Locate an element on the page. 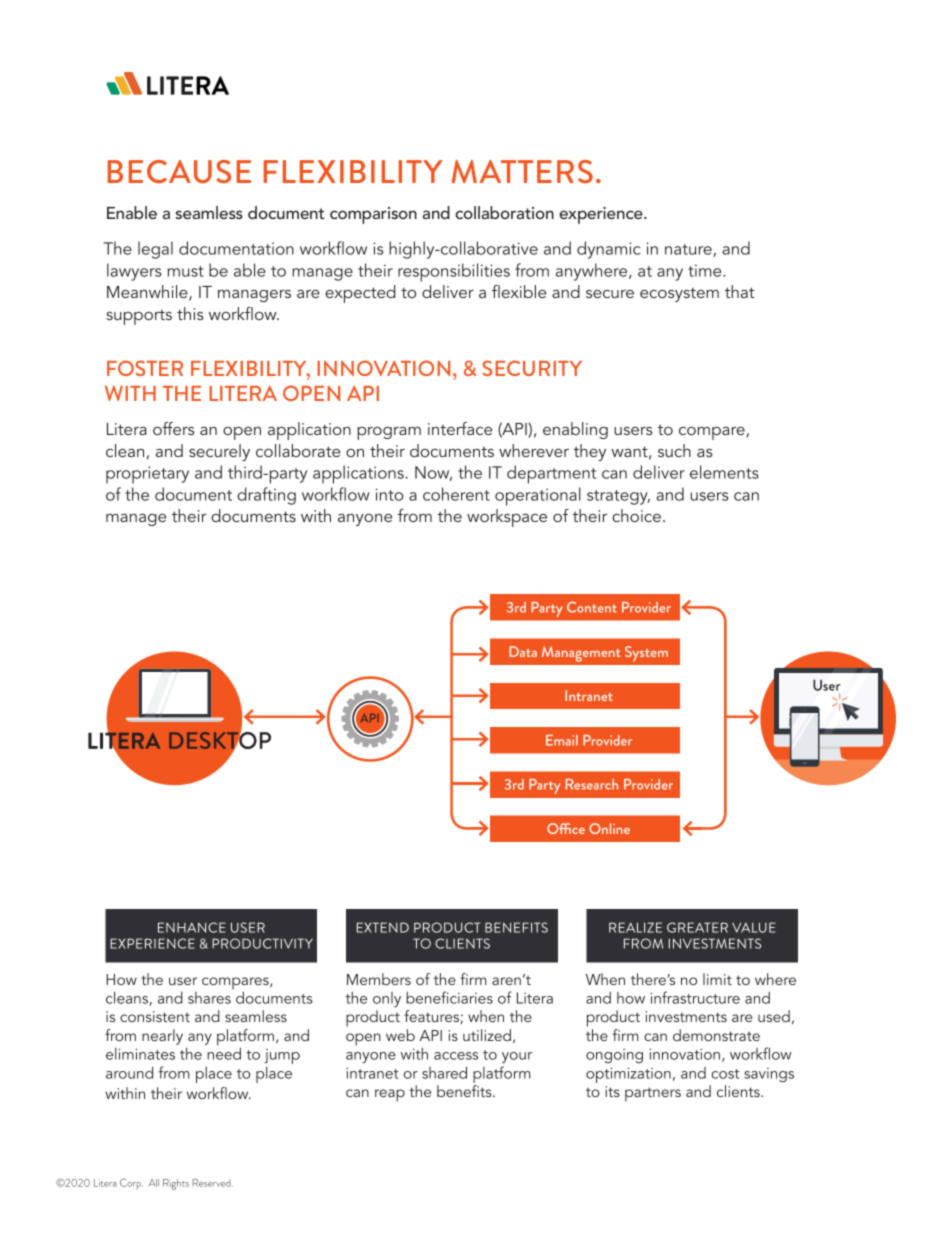 The image size is (952, 1233). offers is located at coordinates (174, 428).
